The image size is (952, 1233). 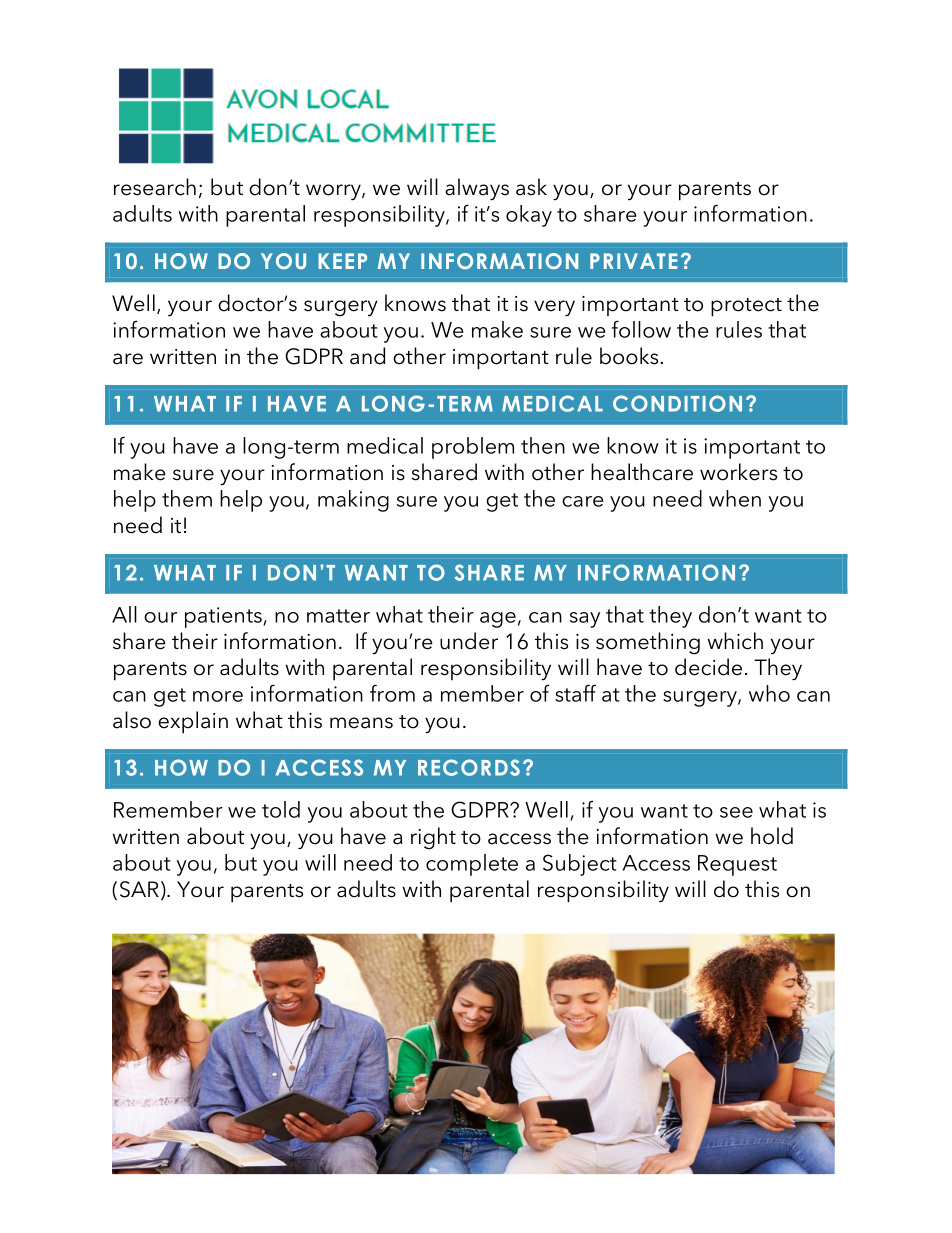 What do you see at coordinates (477, 189) in the screenshot?
I see `always` at bounding box center [477, 189].
